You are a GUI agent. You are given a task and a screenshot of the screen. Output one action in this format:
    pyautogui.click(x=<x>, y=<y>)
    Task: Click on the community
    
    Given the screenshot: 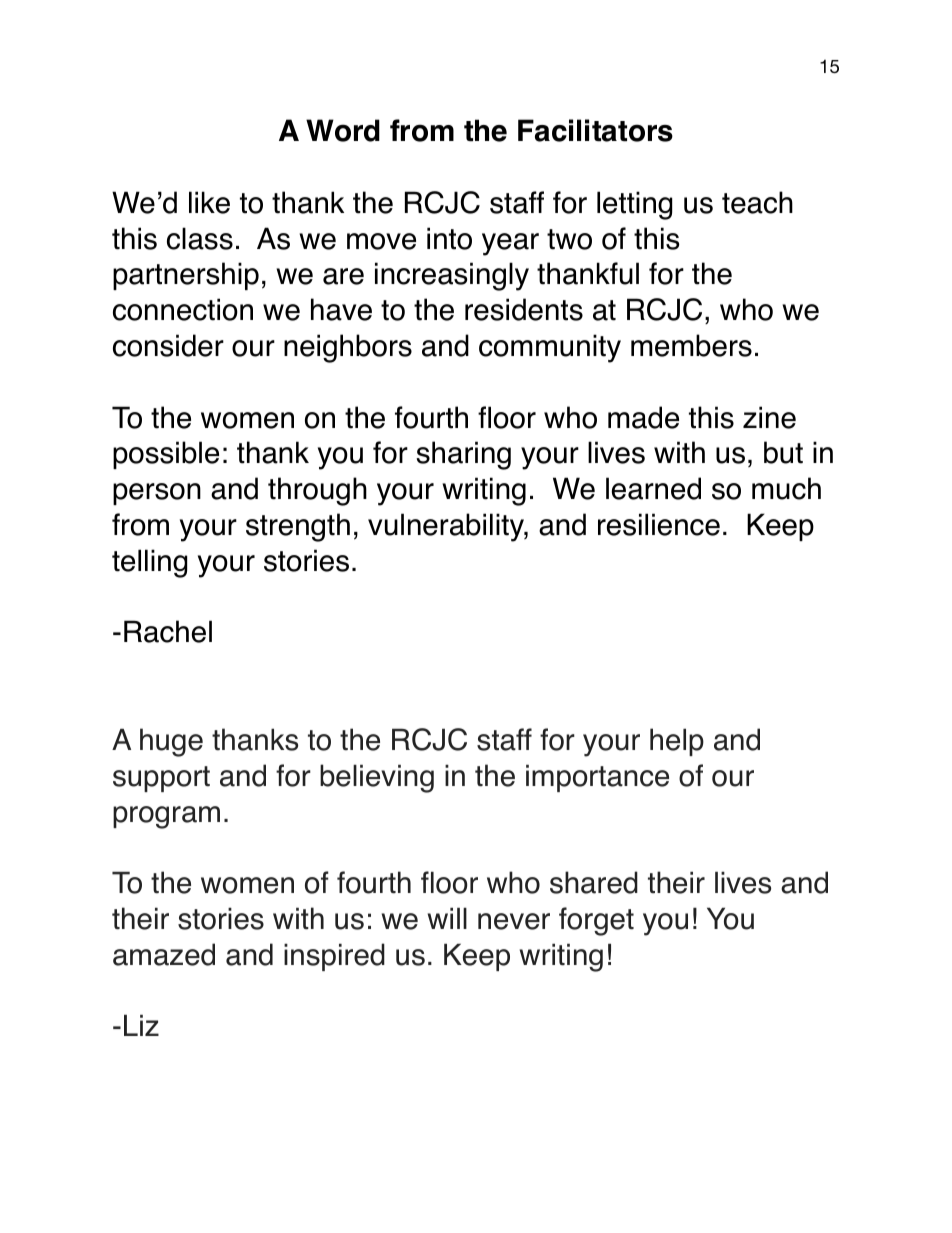 What is the action you would take?
    pyautogui.click(x=550, y=348)
